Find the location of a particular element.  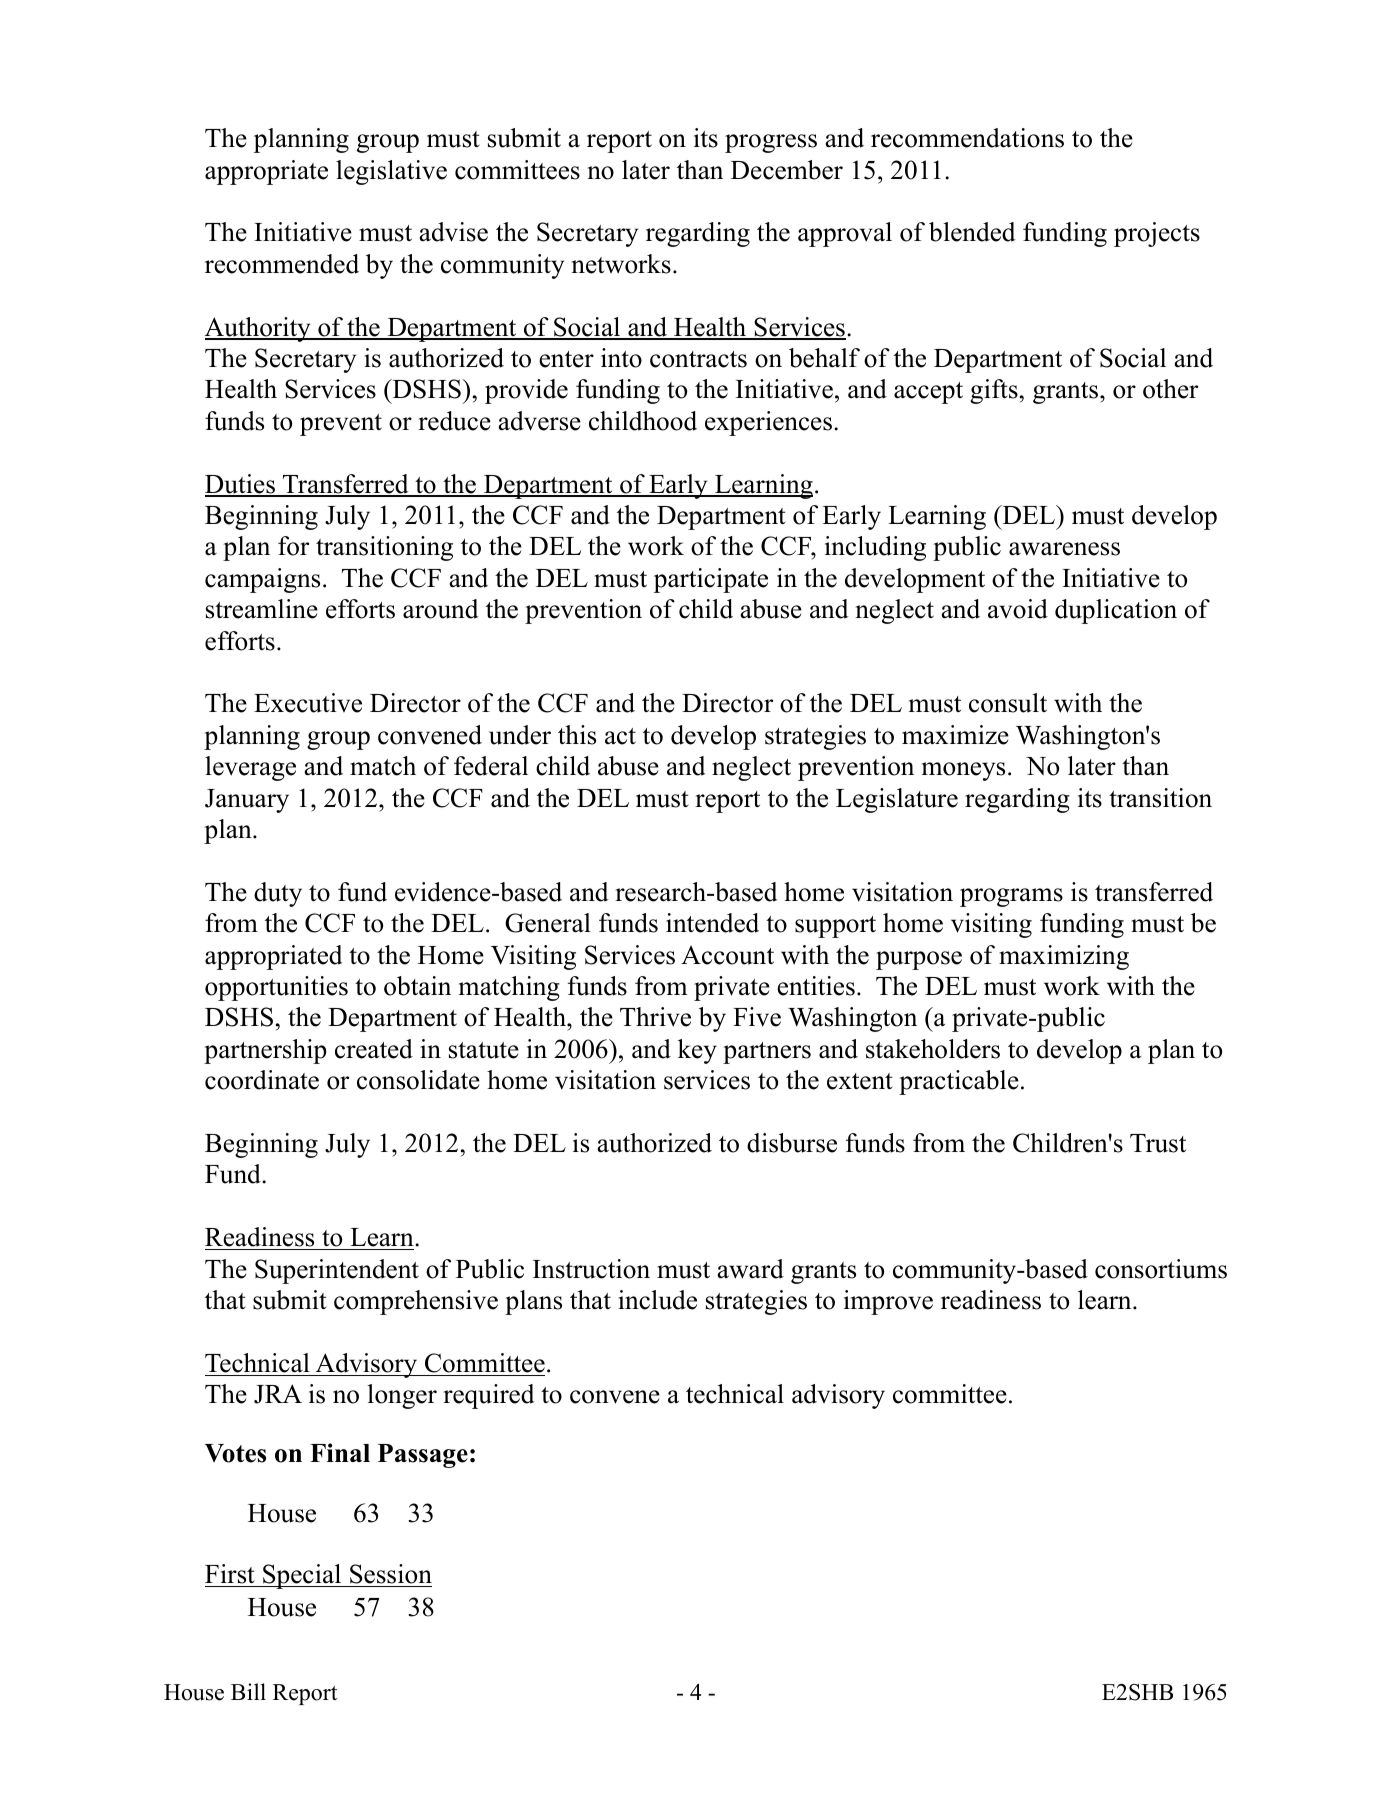

Special is located at coordinates (302, 1576).
